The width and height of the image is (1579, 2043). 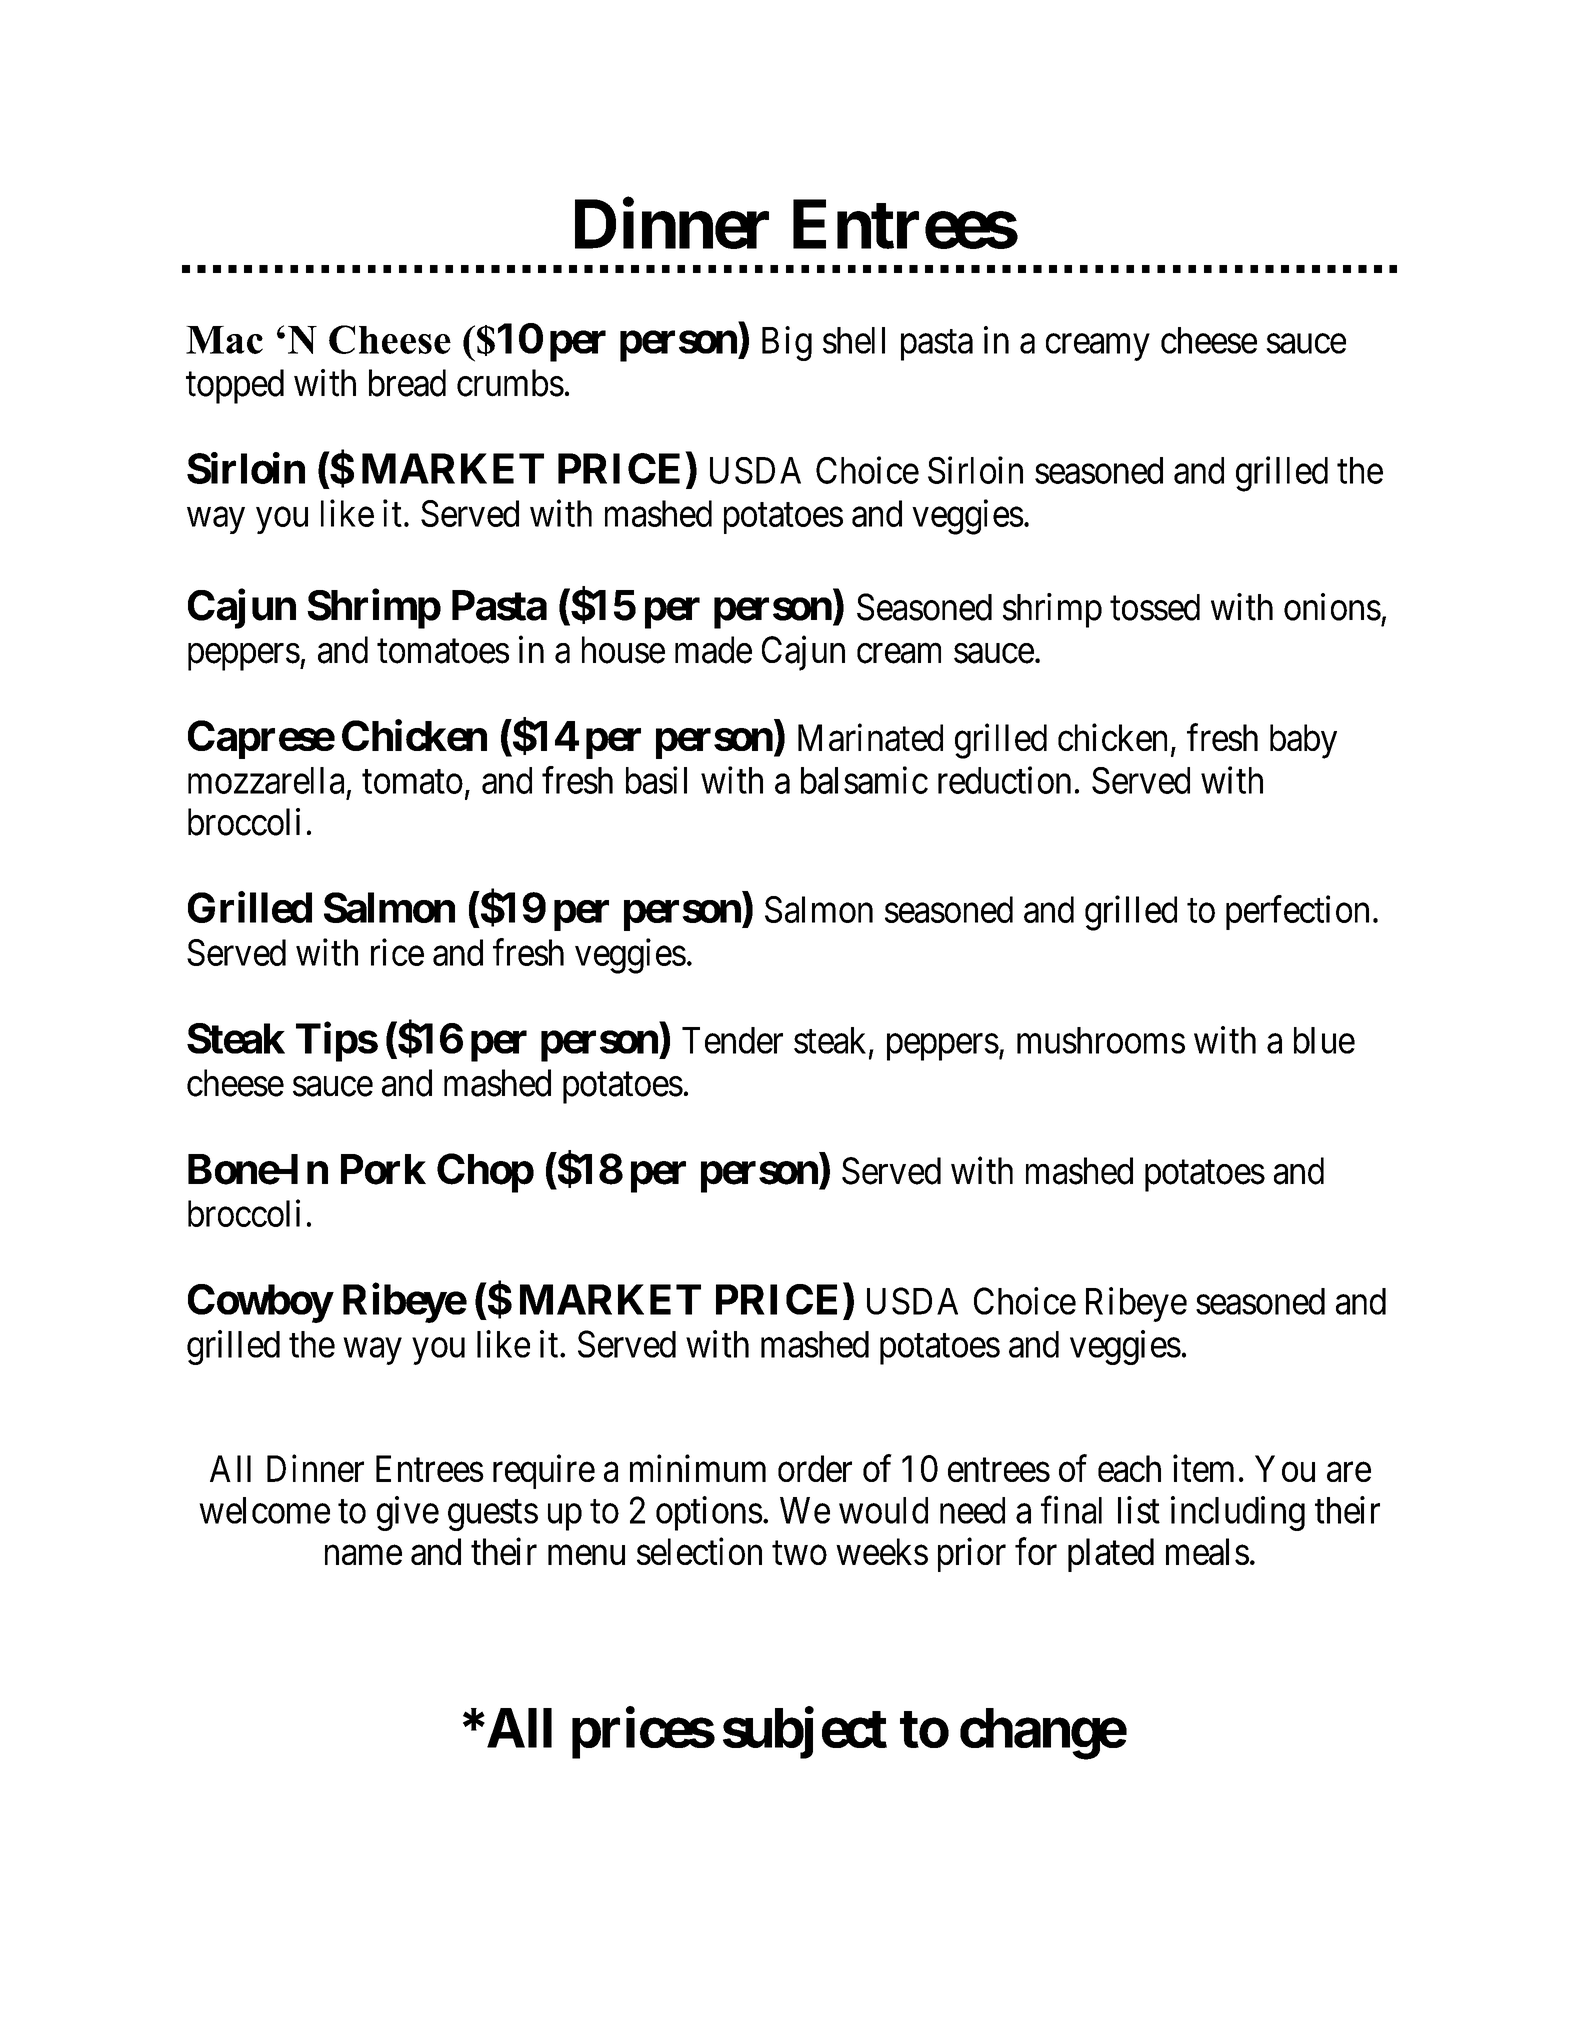 I want to click on baby, so click(x=1303, y=741).
